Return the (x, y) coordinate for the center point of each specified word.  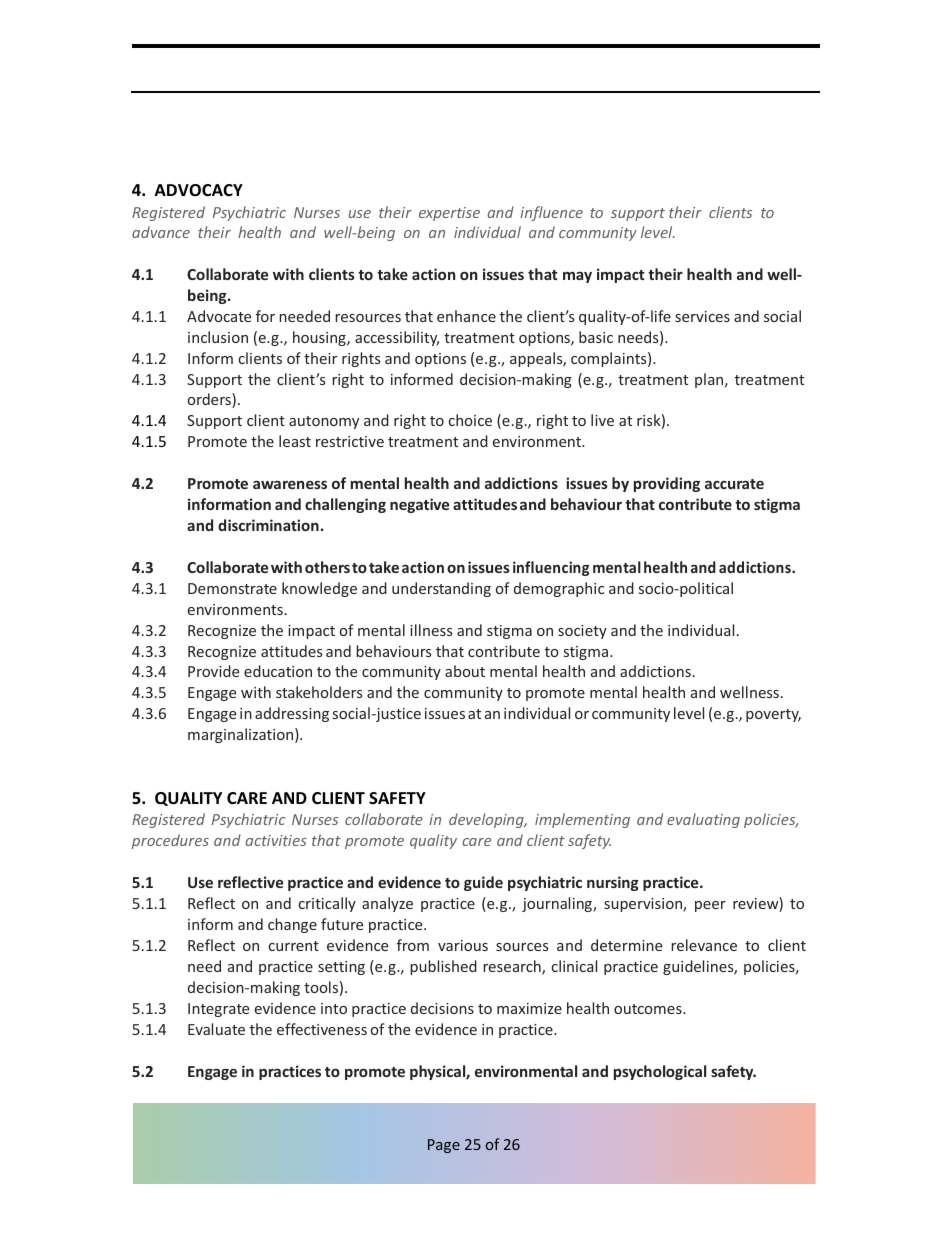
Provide (213, 671)
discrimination (268, 525)
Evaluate (216, 1029)
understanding (441, 589)
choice (470, 420)
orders (210, 400)
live (602, 420)
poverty (773, 715)
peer (710, 906)
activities (276, 840)
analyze (387, 904)
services (702, 316)
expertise (449, 214)
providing (667, 484)
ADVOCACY (199, 190)
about (465, 671)
